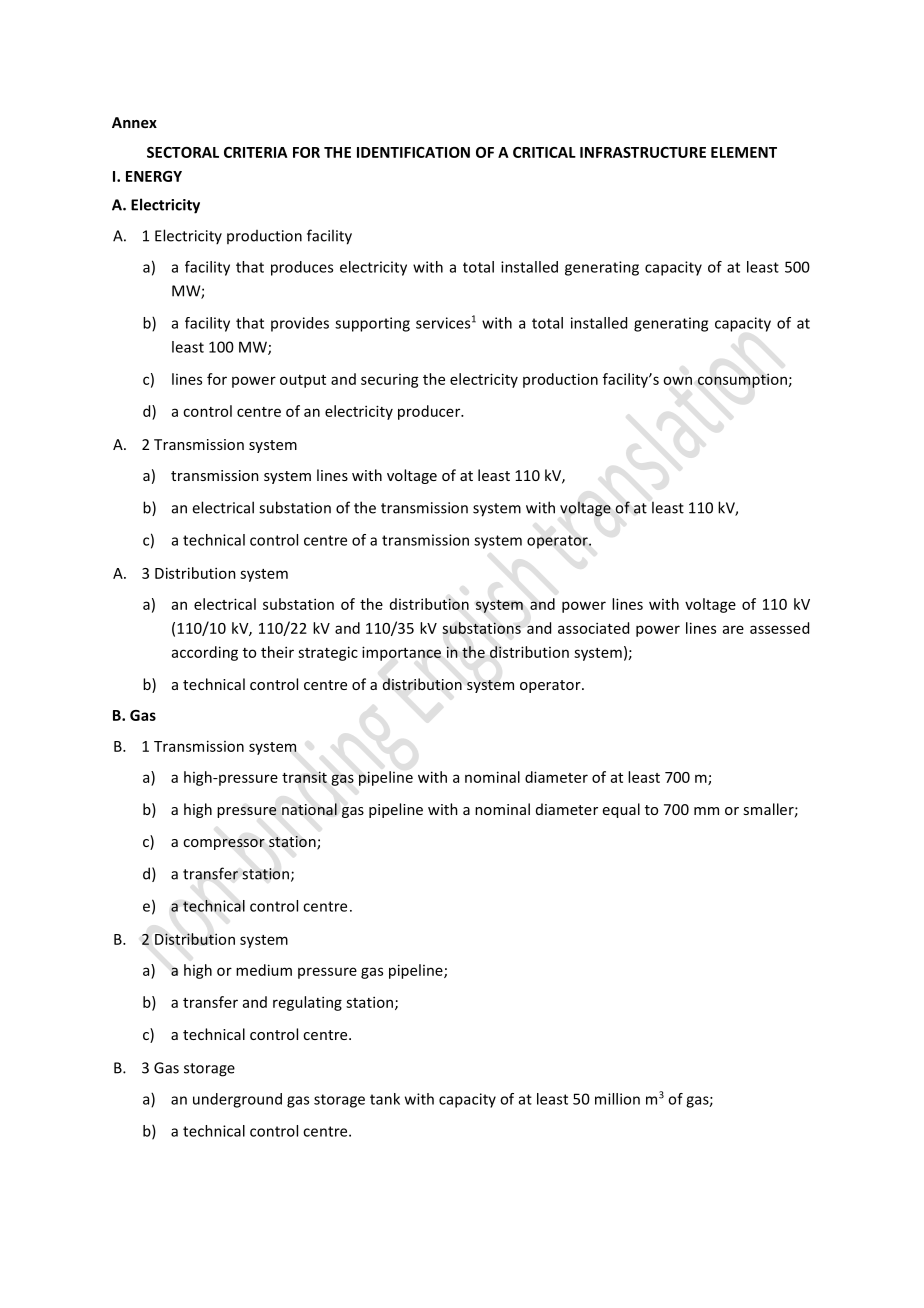 The width and height of the screenshot is (924, 1308). Describe the element at coordinates (237, 1100) in the screenshot. I see `underground` at that location.
